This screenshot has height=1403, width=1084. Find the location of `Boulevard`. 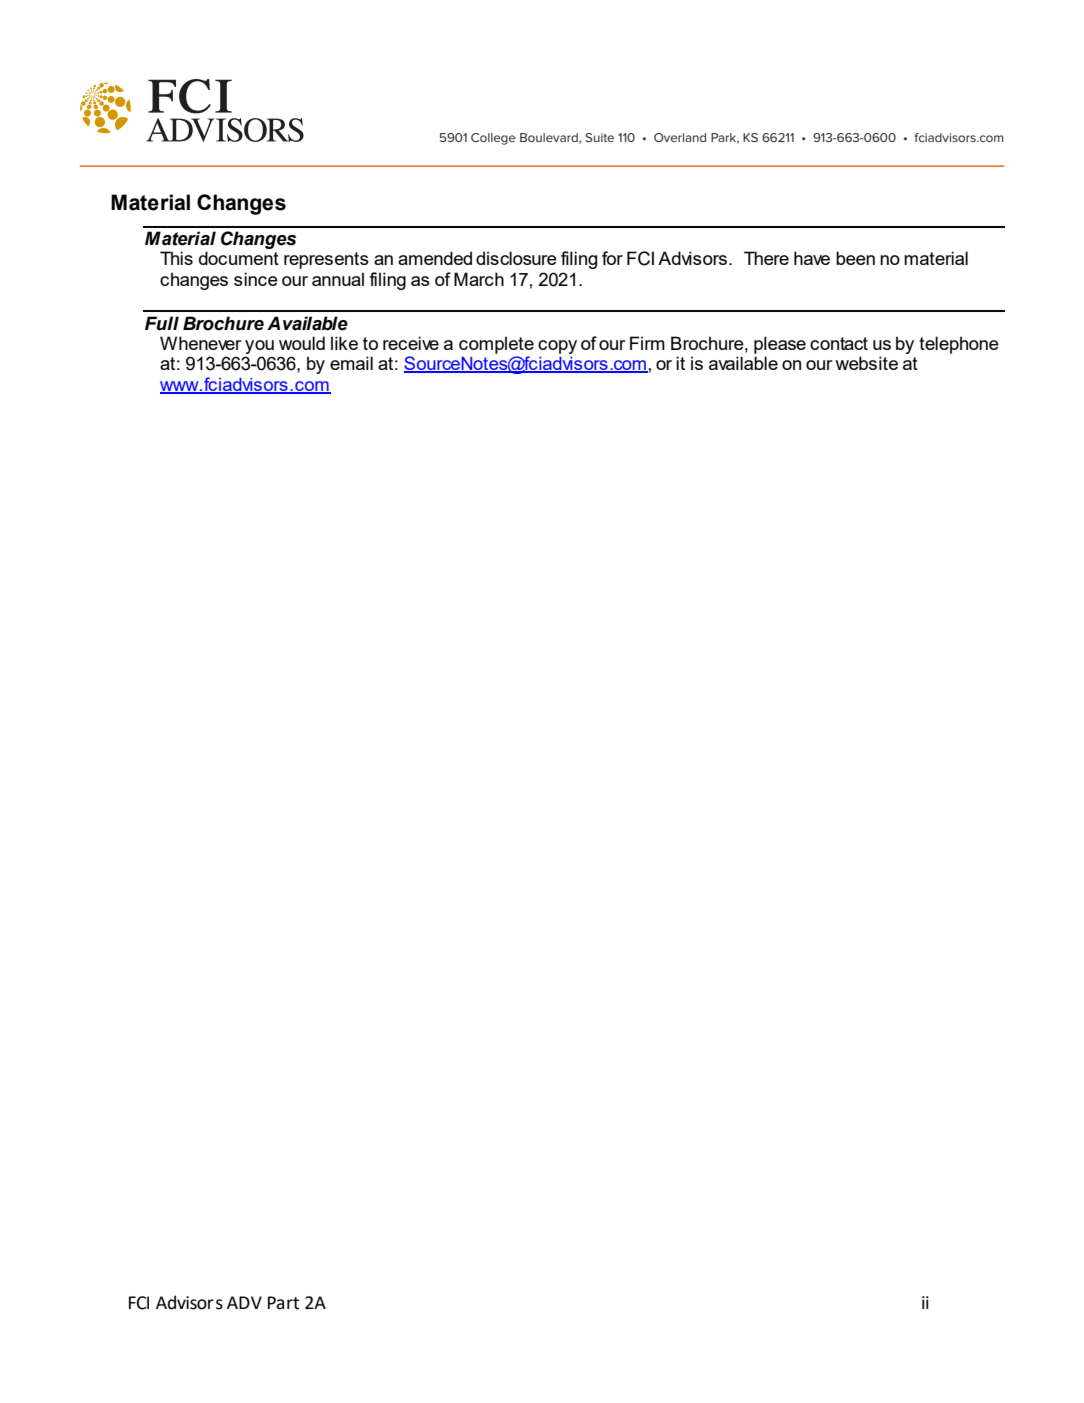

Boulevard is located at coordinates (550, 138).
